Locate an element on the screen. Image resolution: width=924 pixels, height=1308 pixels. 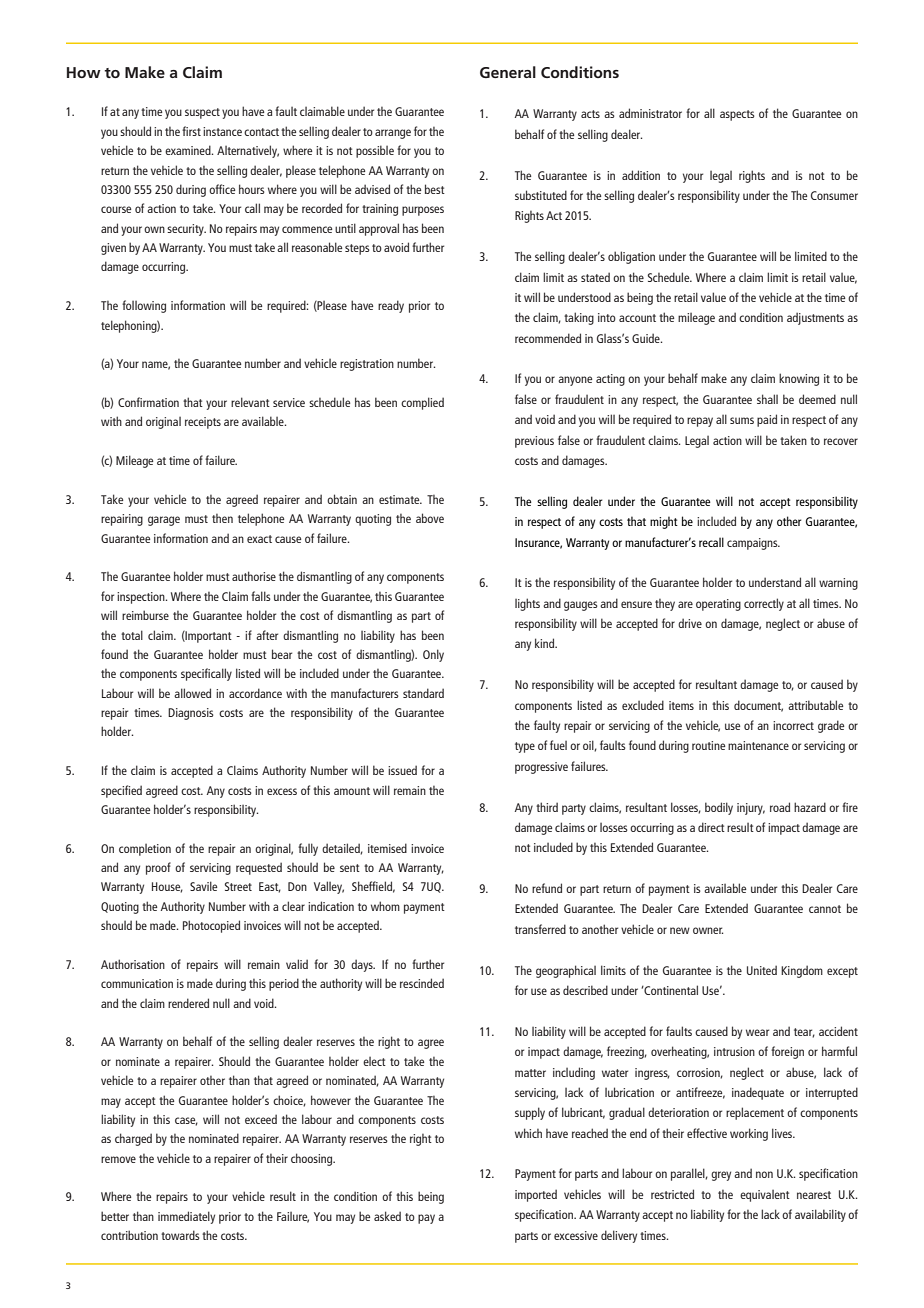
Only is located at coordinates (433, 655).
